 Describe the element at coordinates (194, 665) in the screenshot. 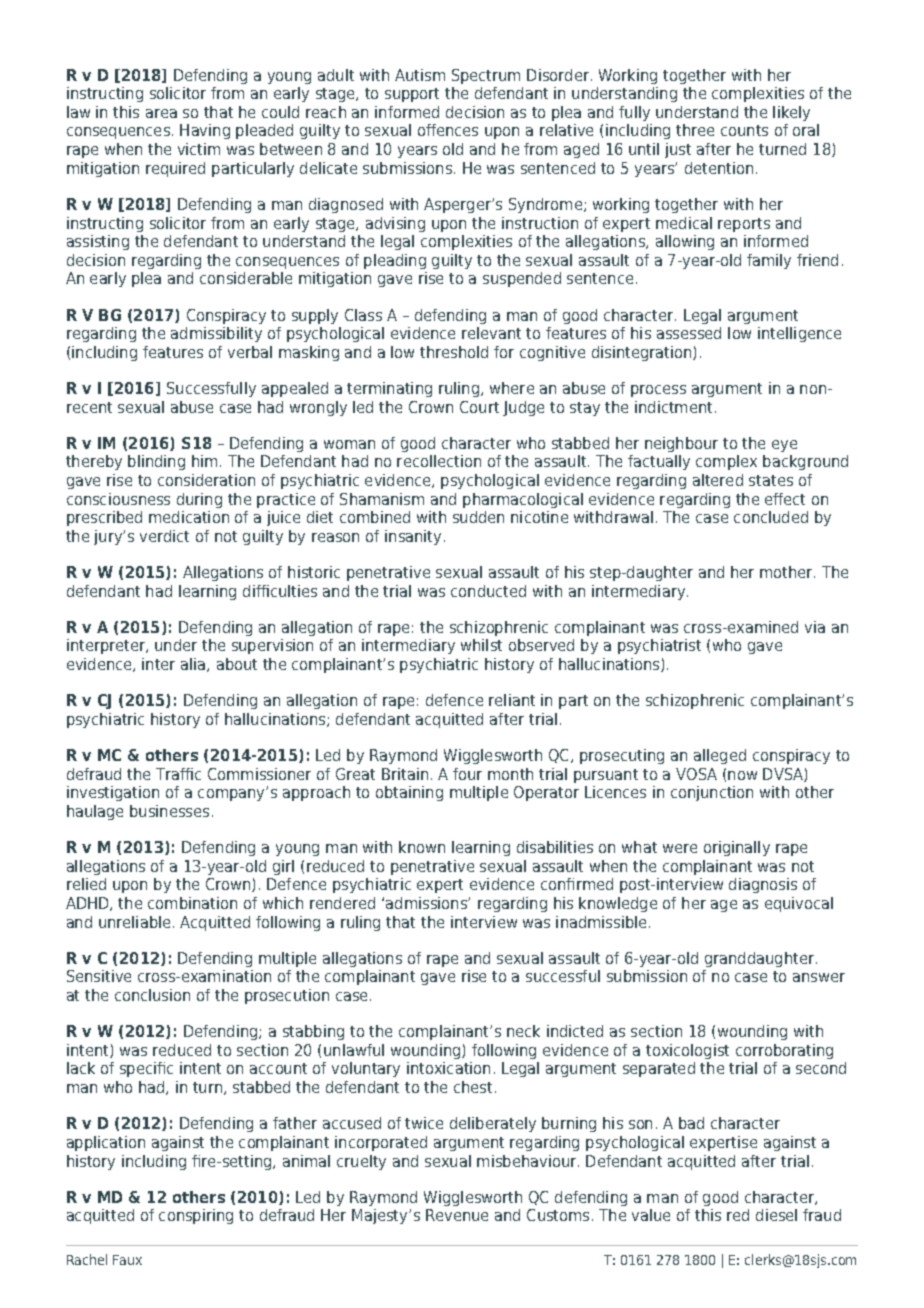

I see `alia` at that location.
